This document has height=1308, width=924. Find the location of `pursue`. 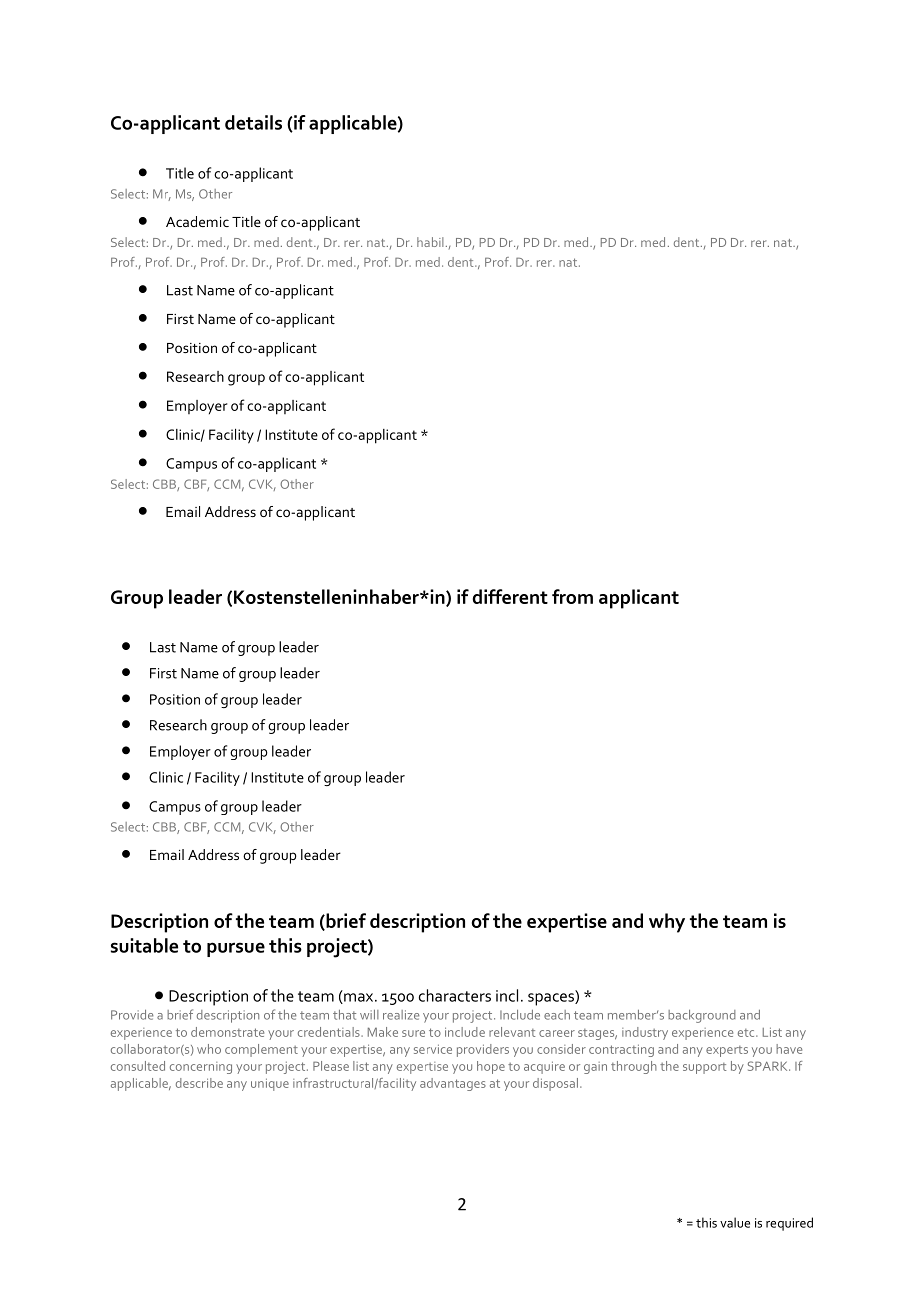

pursue is located at coordinates (236, 949).
